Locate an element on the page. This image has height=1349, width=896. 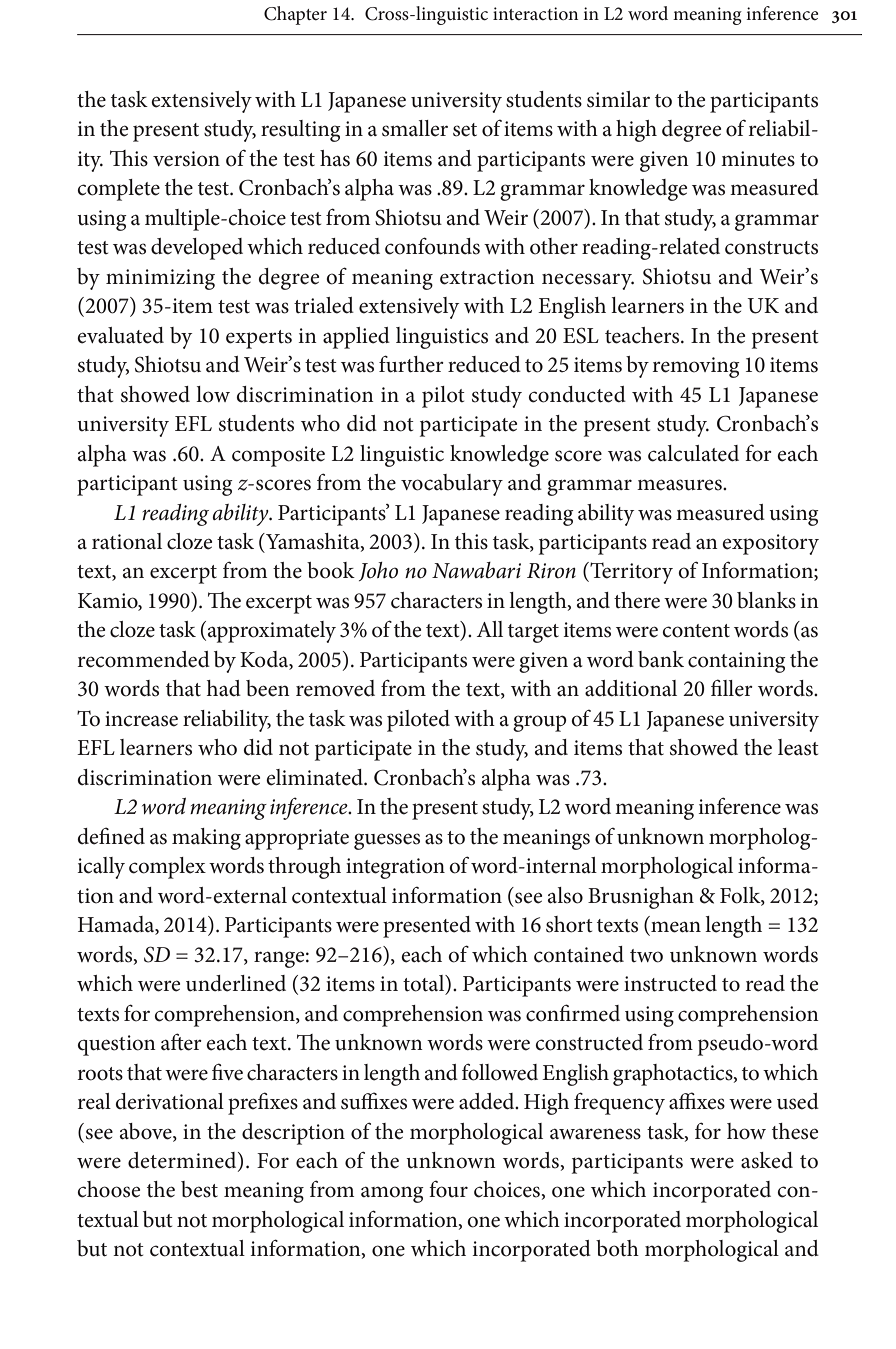
evaluated is located at coordinates (120, 335).
